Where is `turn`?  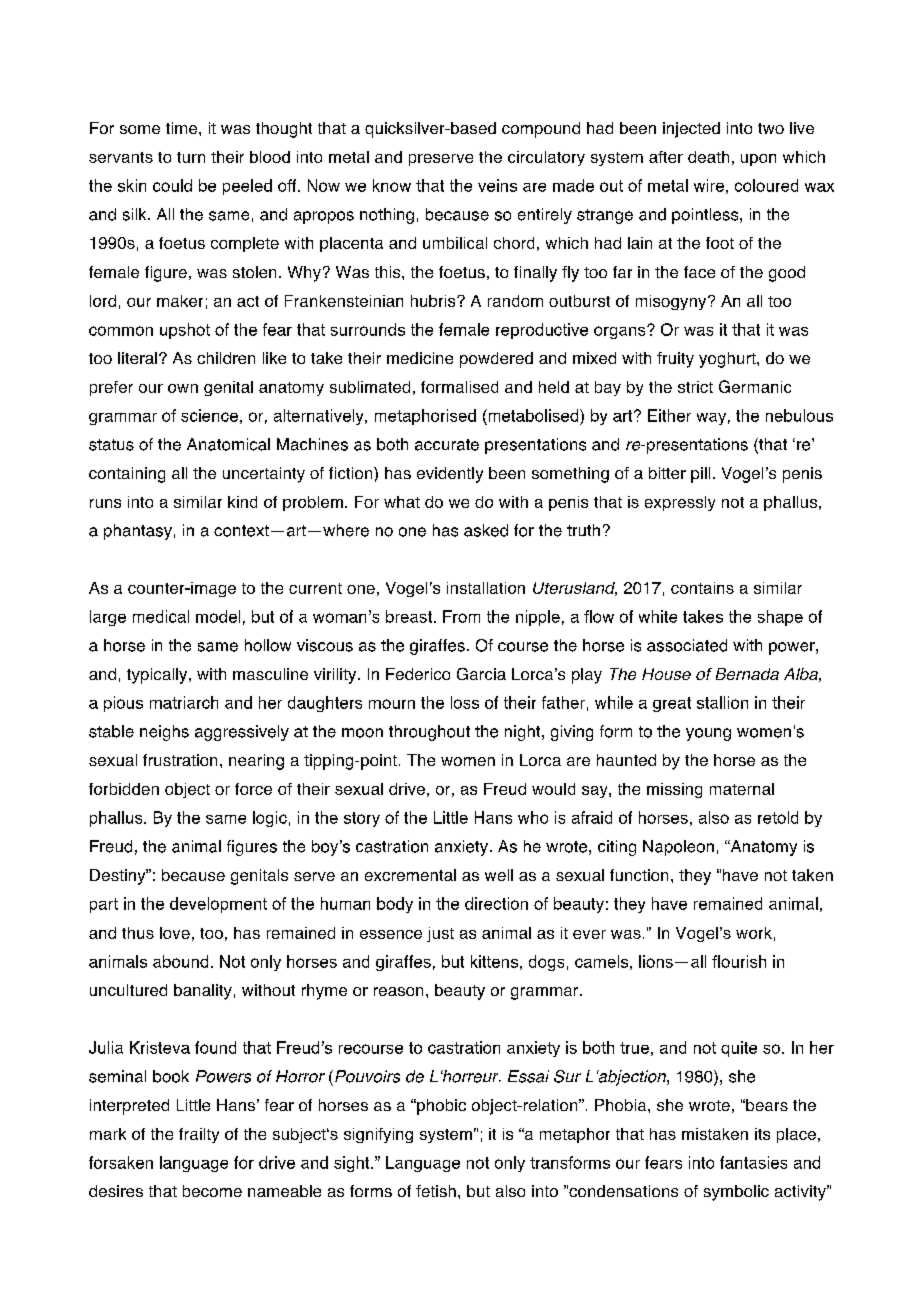 turn is located at coordinates (191, 157).
